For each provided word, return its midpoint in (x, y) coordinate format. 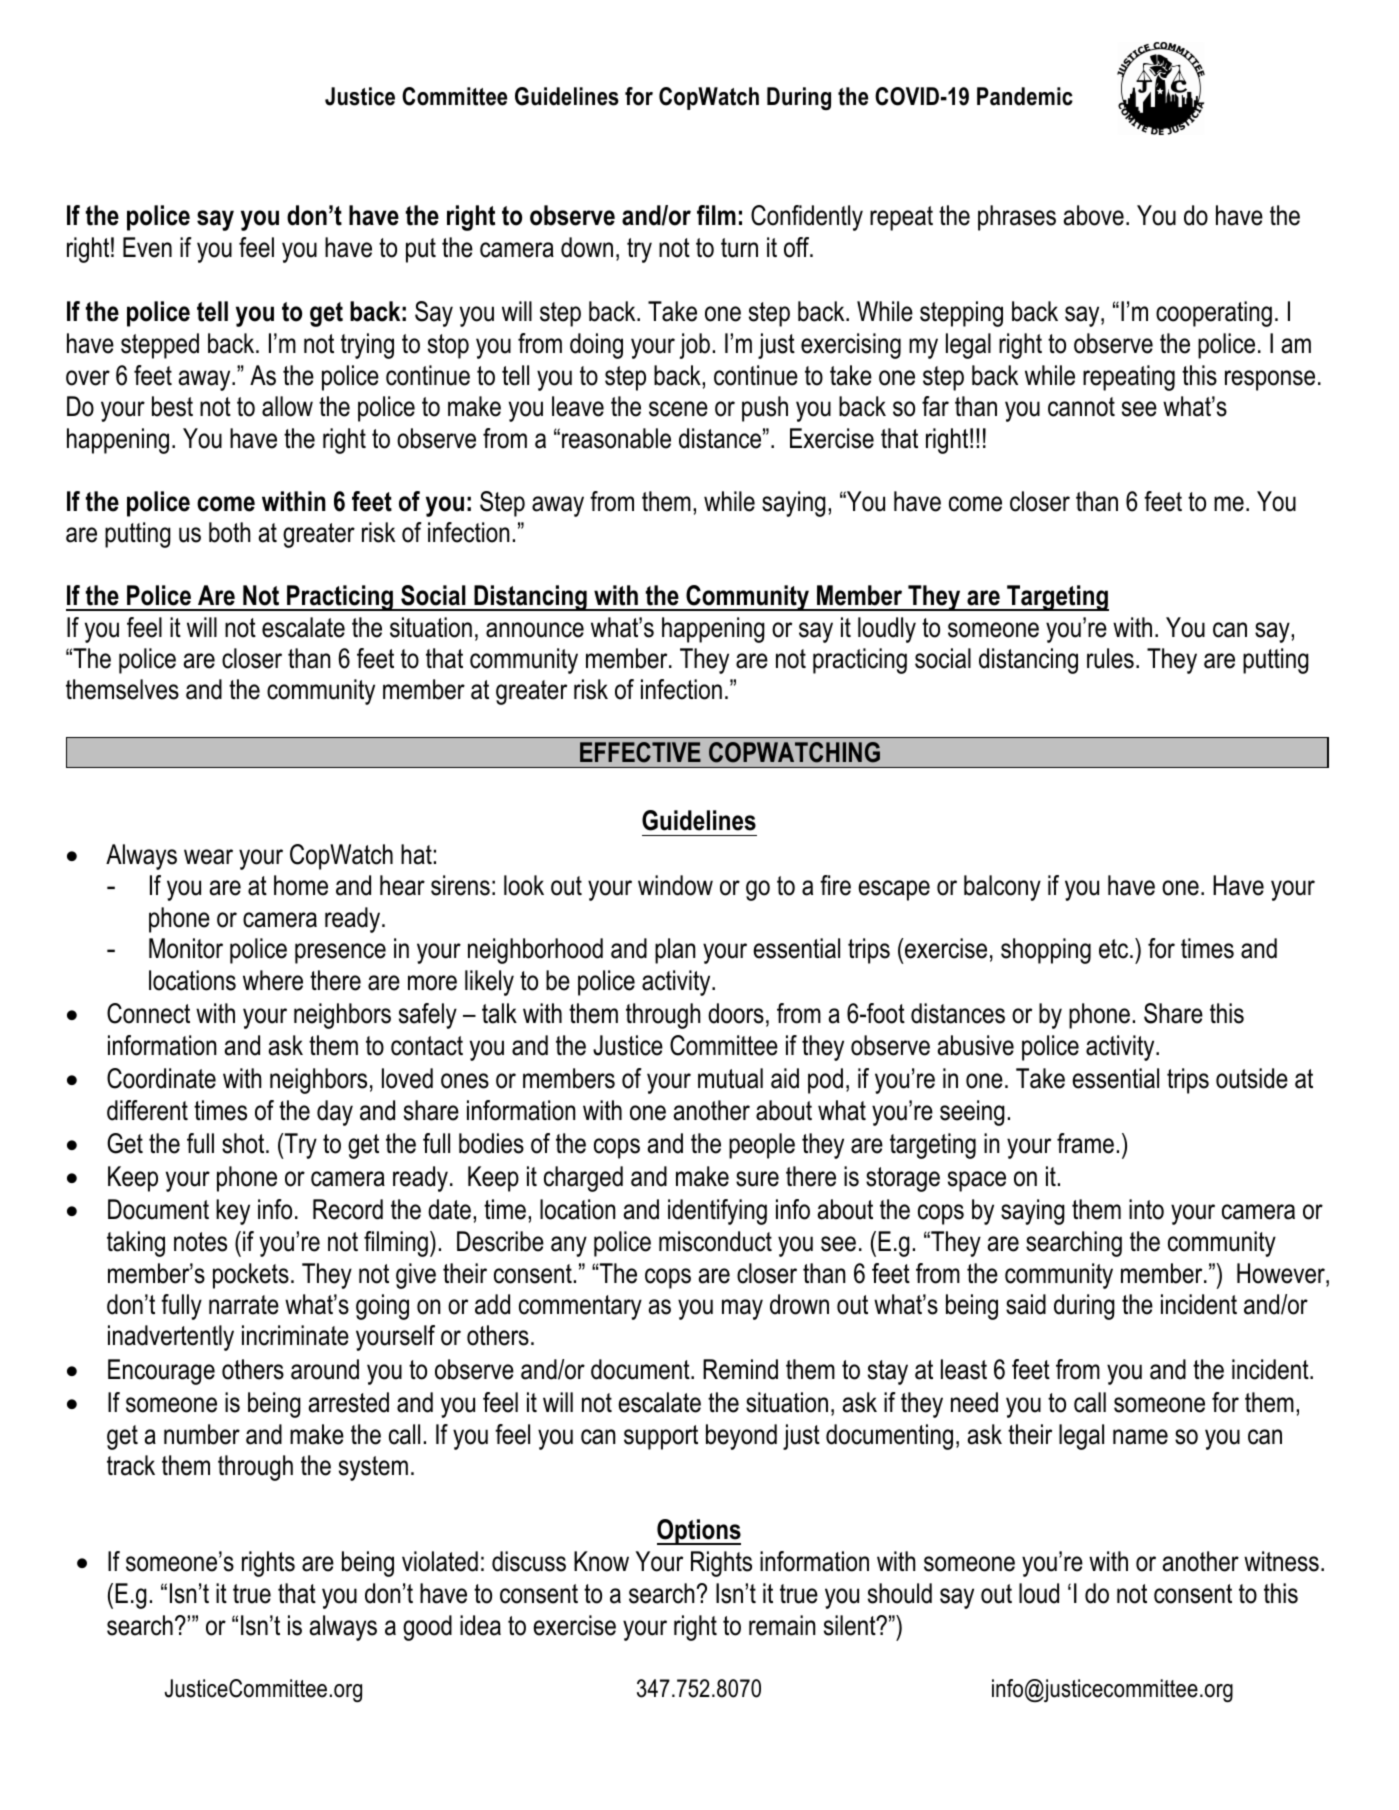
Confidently (807, 218)
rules (1110, 658)
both (229, 532)
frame (1085, 1143)
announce (535, 630)
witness (1281, 1561)
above (1093, 215)
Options (699, 1532)
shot (244, 1143)
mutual (730, 1078)
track (131, 1465)
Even (147, 247)
